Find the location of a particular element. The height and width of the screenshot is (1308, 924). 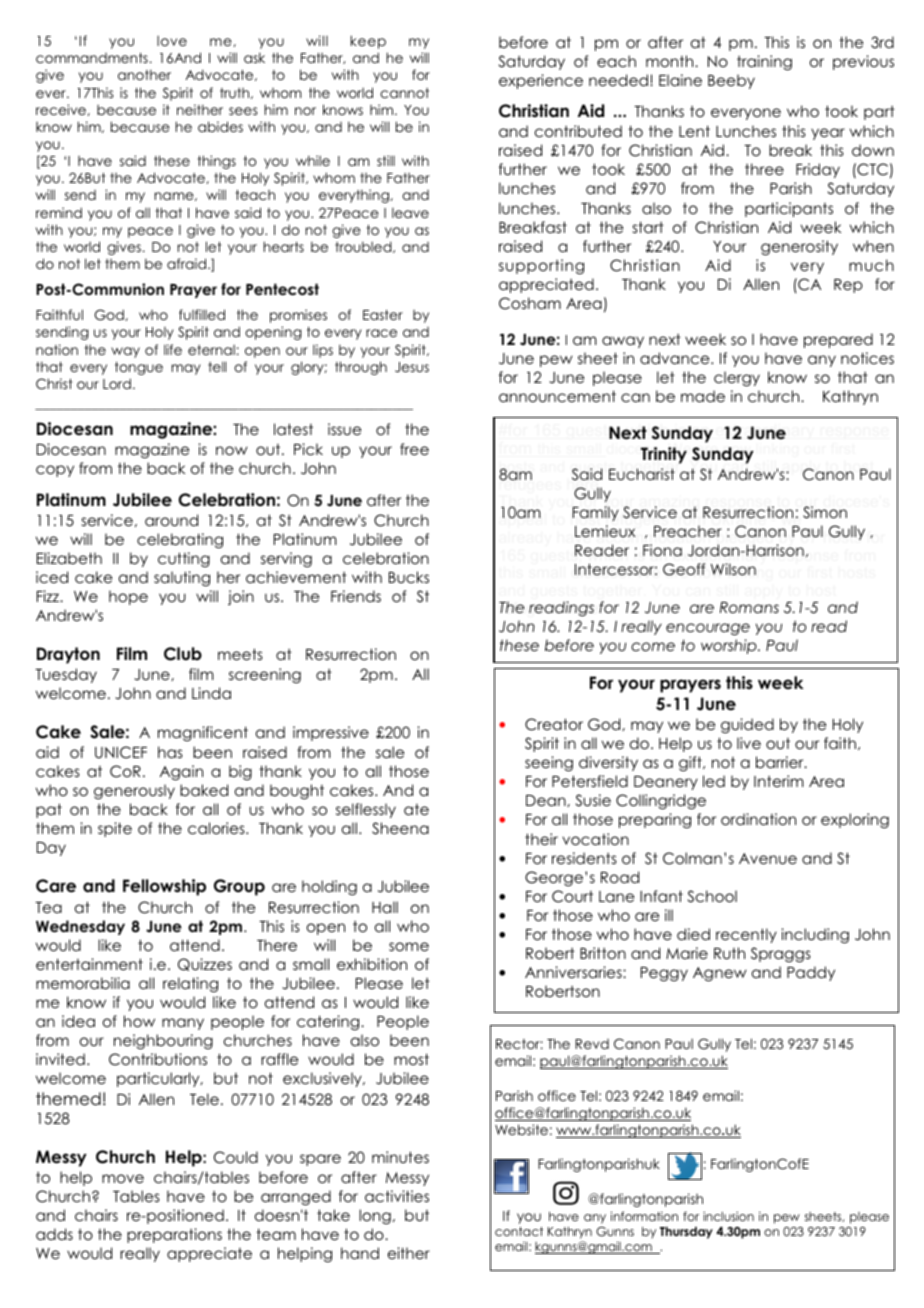

Bucks is located at coordinates (409, 577).
